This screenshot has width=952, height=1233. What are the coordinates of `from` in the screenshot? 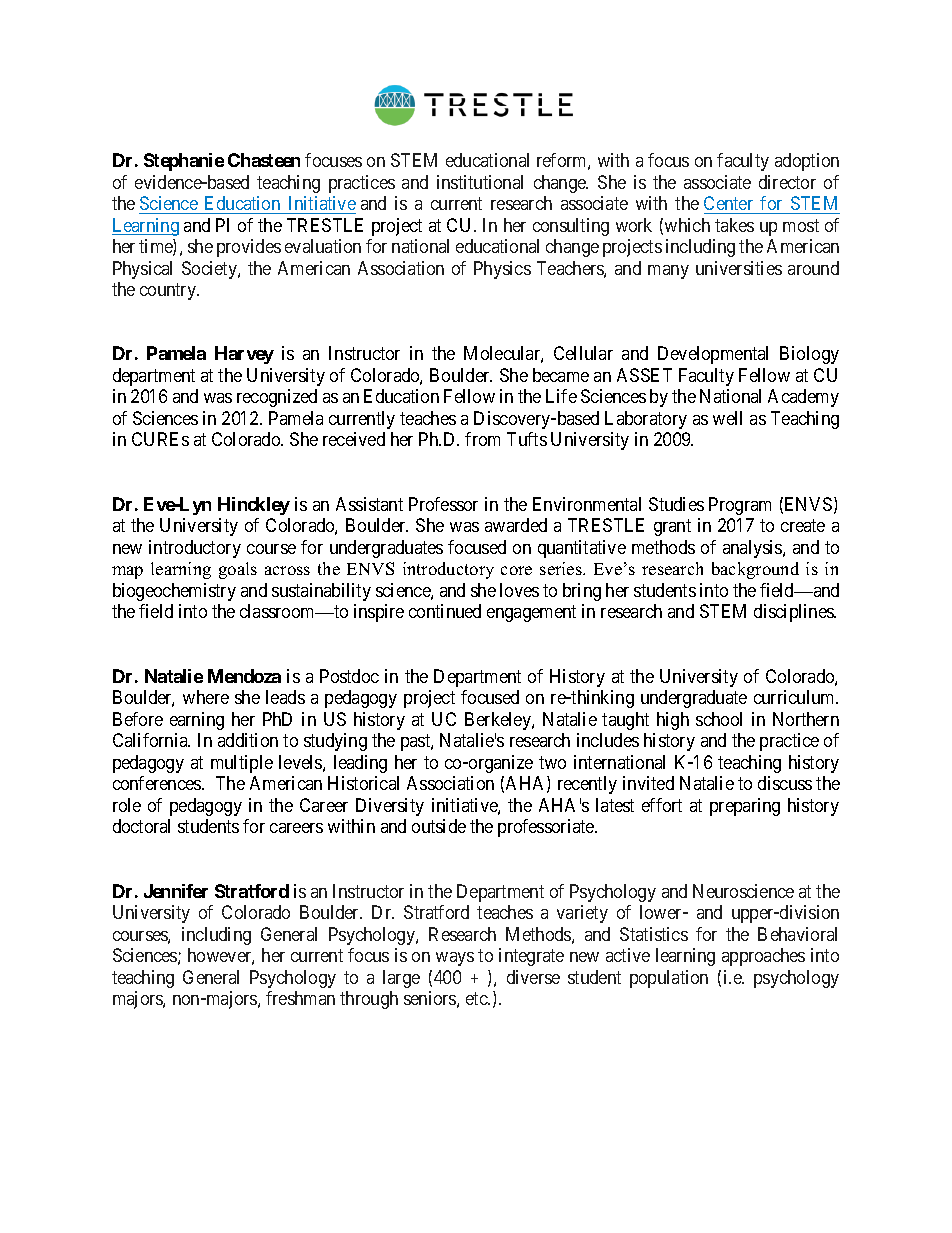 It's located at (482, 439).
